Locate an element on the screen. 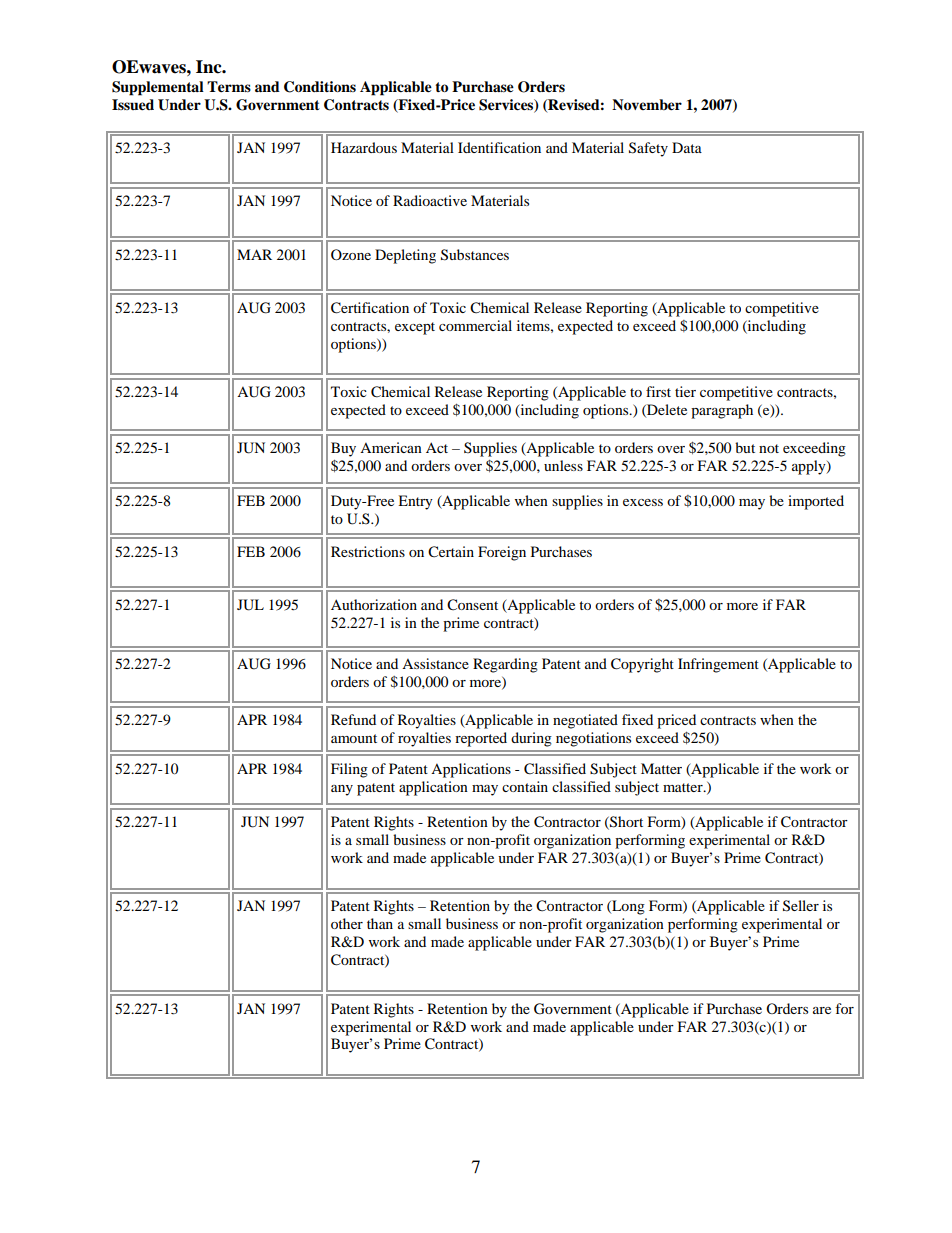 This screenshot has height=1233, width=952. other is located at coordinates (347, 923).
